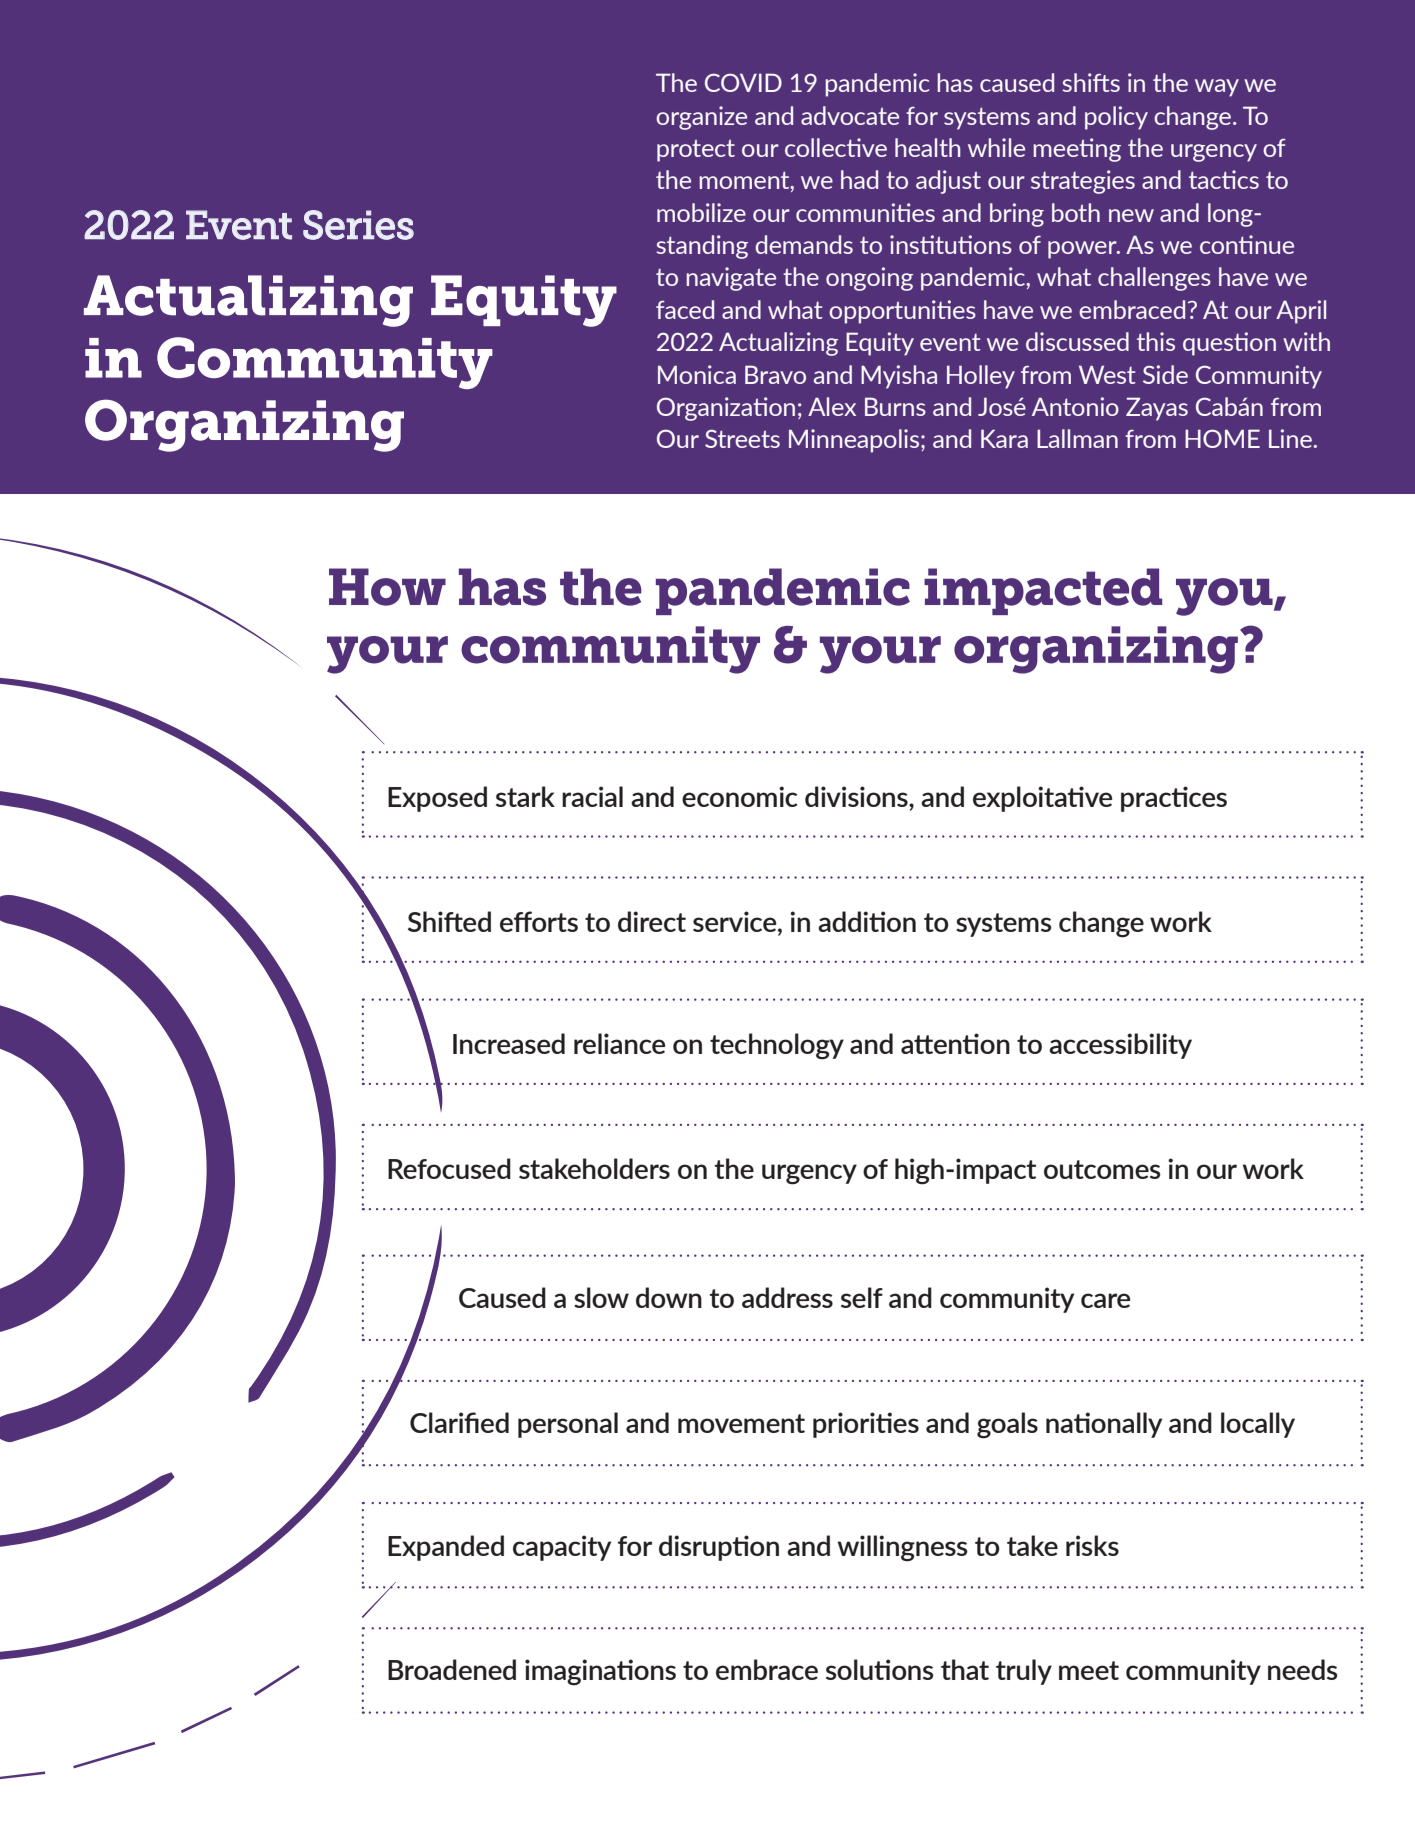  I want to click on How, so click(387, 587).
